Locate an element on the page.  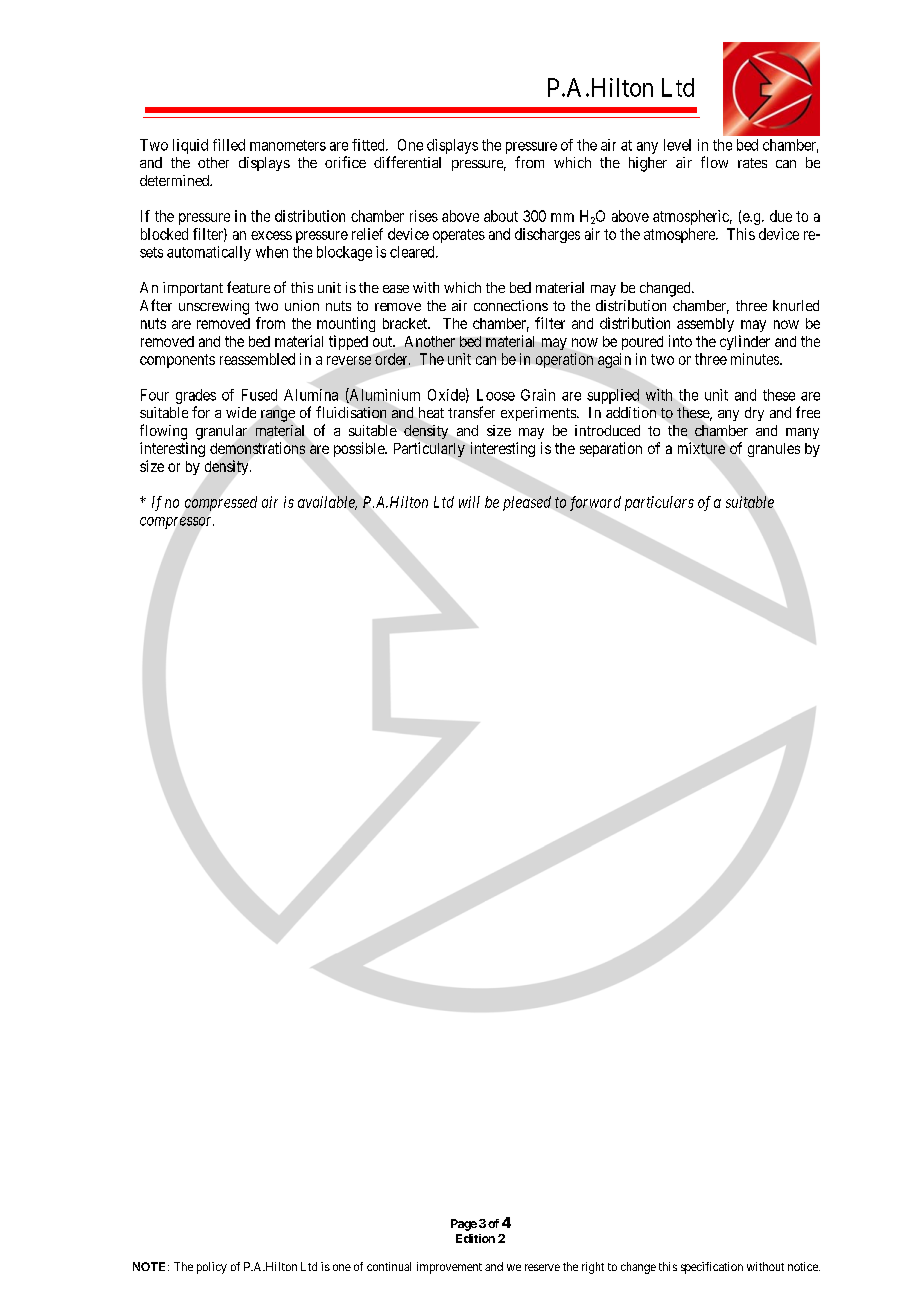
filled is located at coordinates (229, 145).
